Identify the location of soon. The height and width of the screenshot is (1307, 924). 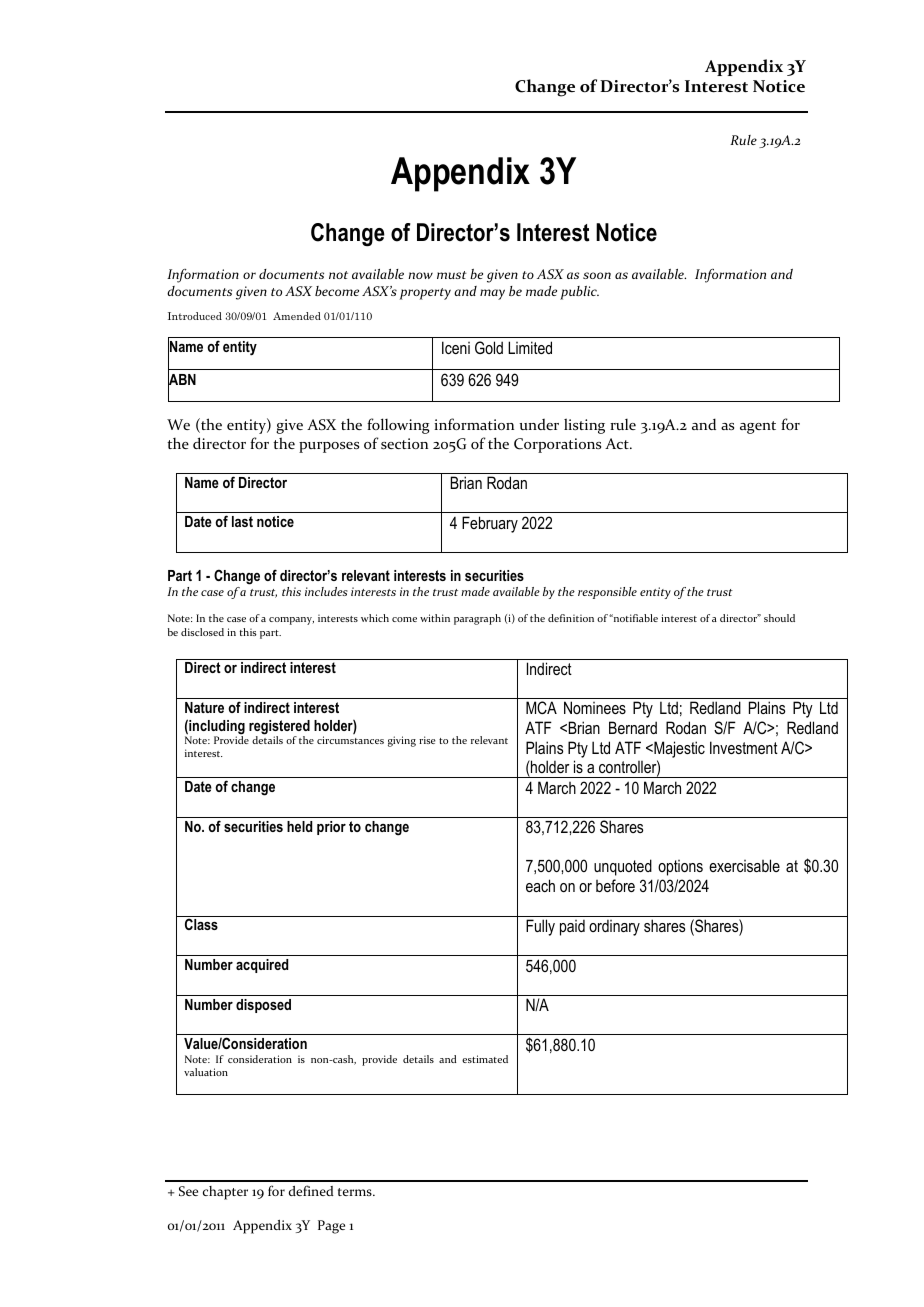
(597, 275).
